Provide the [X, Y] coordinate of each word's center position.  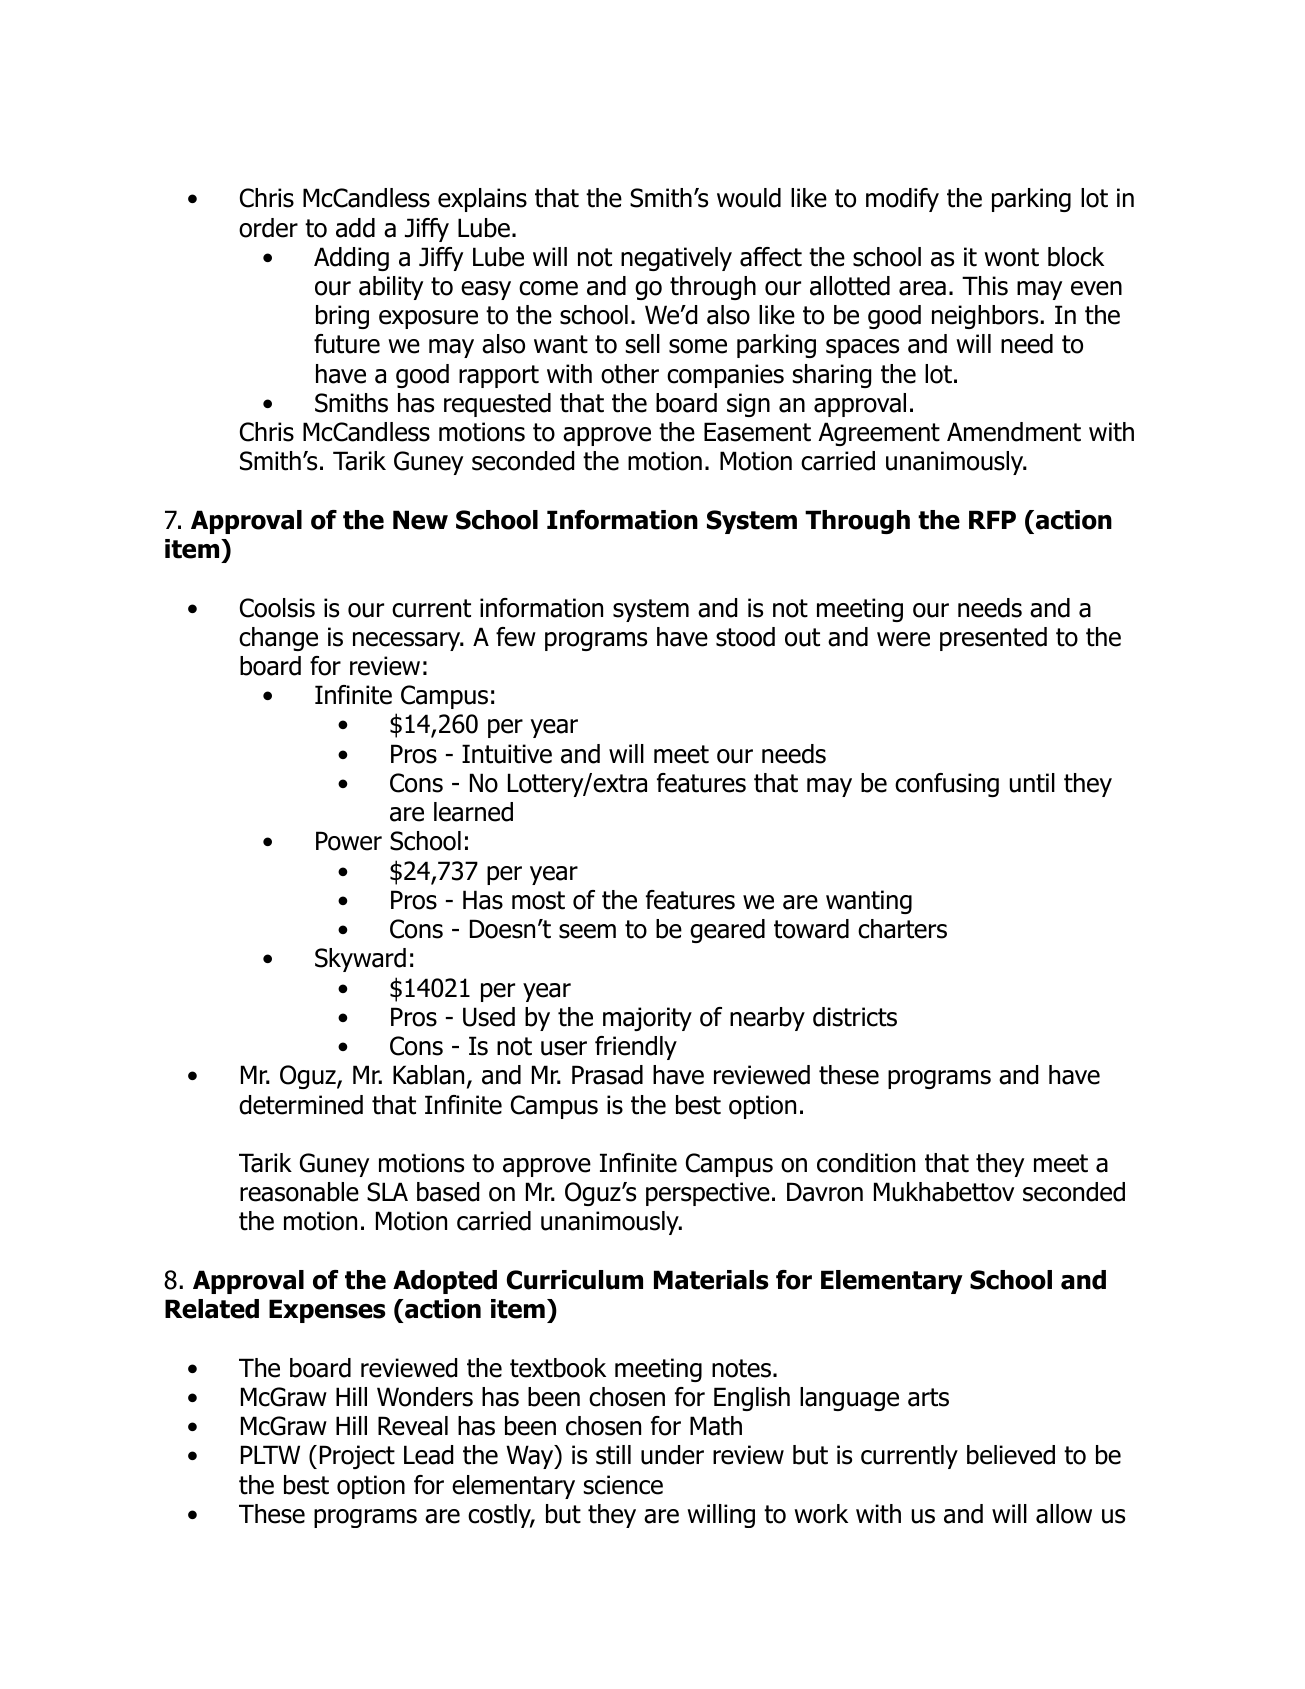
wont [1011, 257]
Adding [351, 259]
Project [357, 1457]
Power [349, 841]
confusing [947, 785]
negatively [676, 259]
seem [587, 931]
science [623, 1485]
